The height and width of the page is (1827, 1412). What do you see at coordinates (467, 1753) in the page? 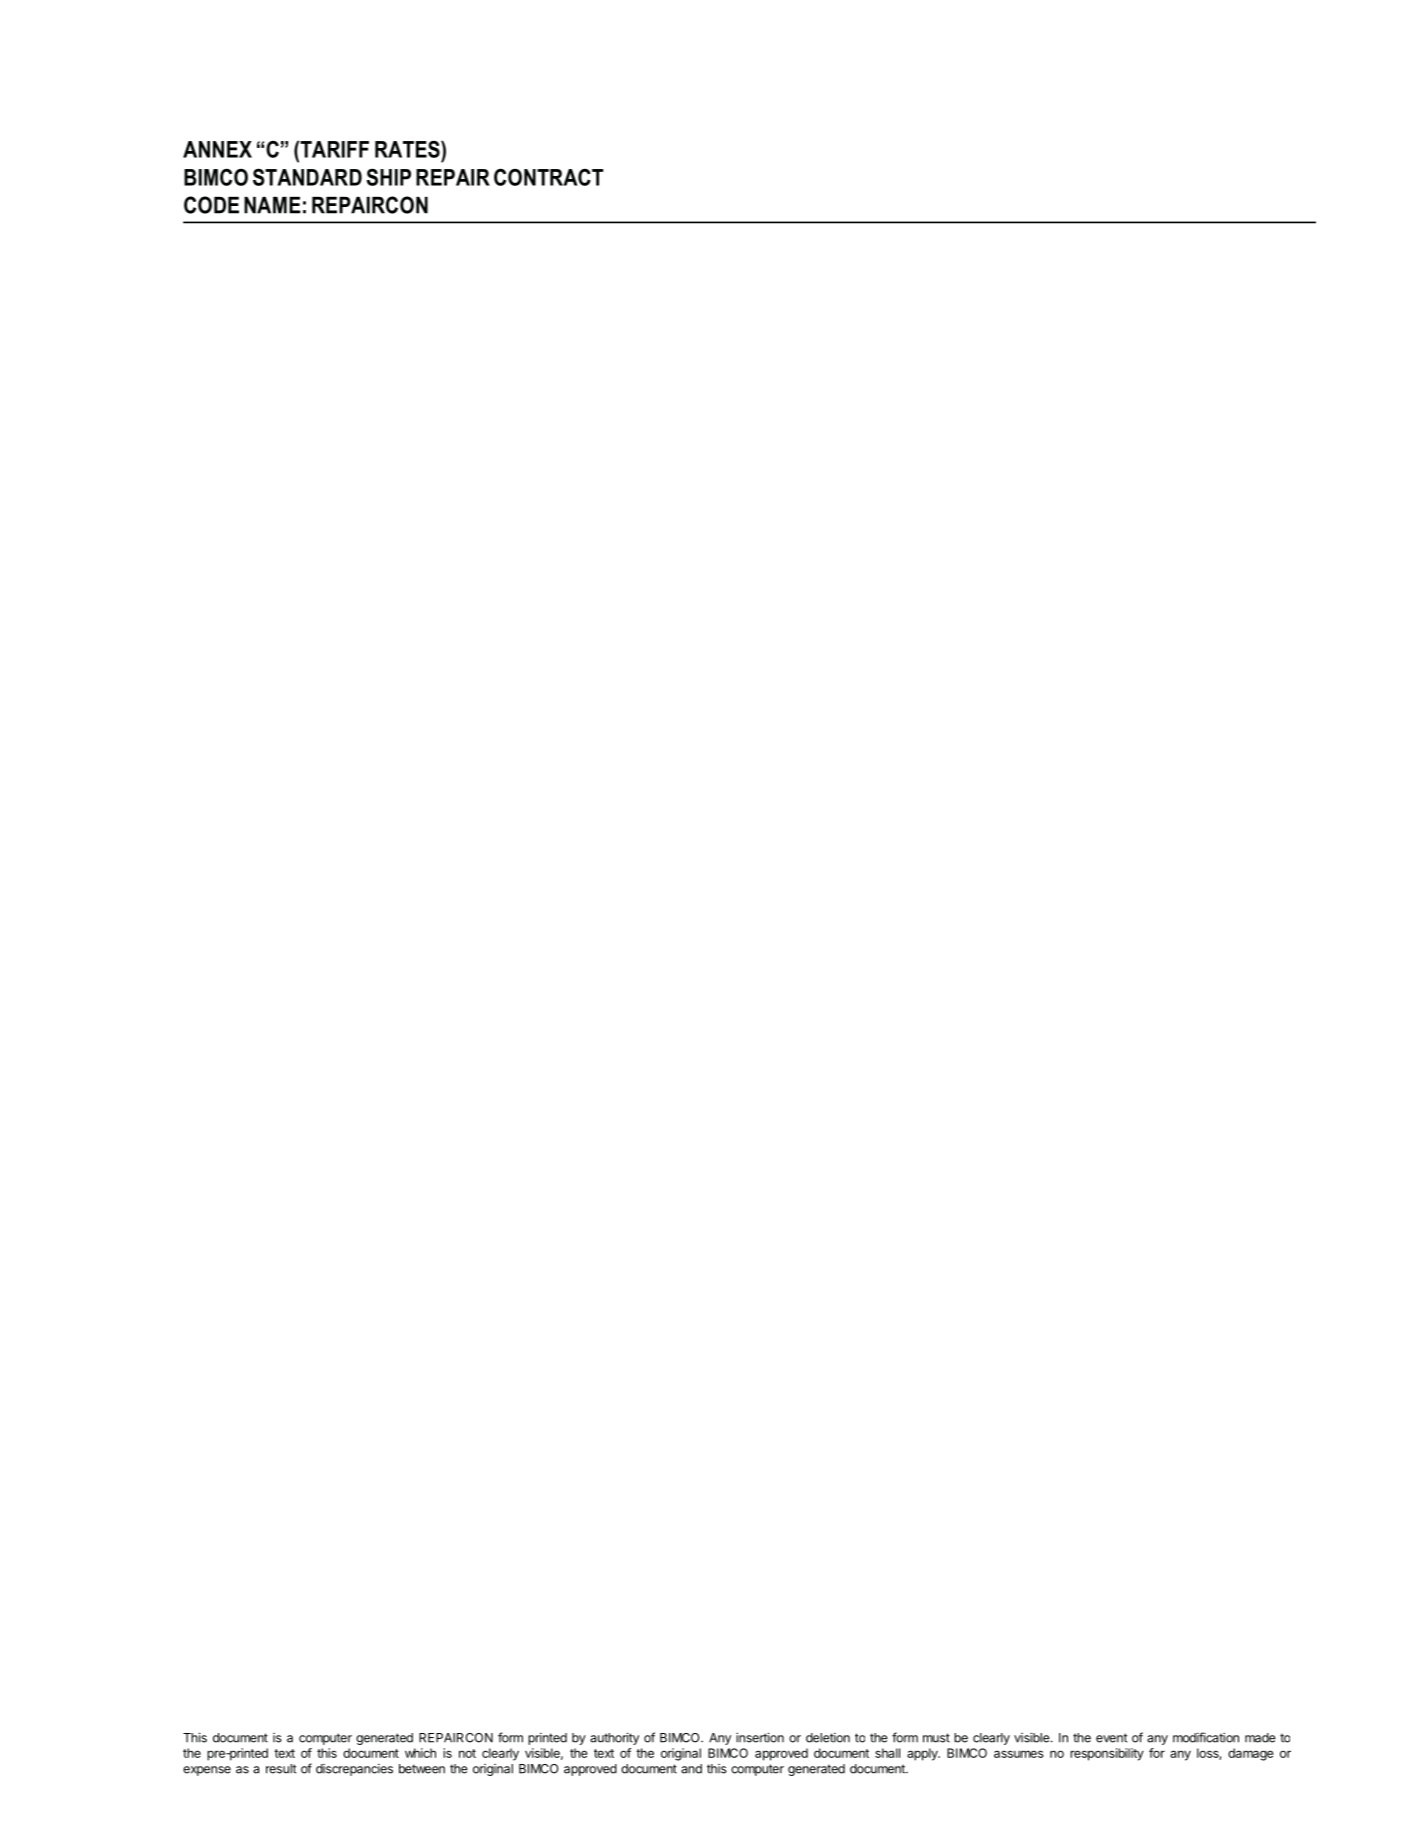
I see `not` at bounding box center [467, 1753].
